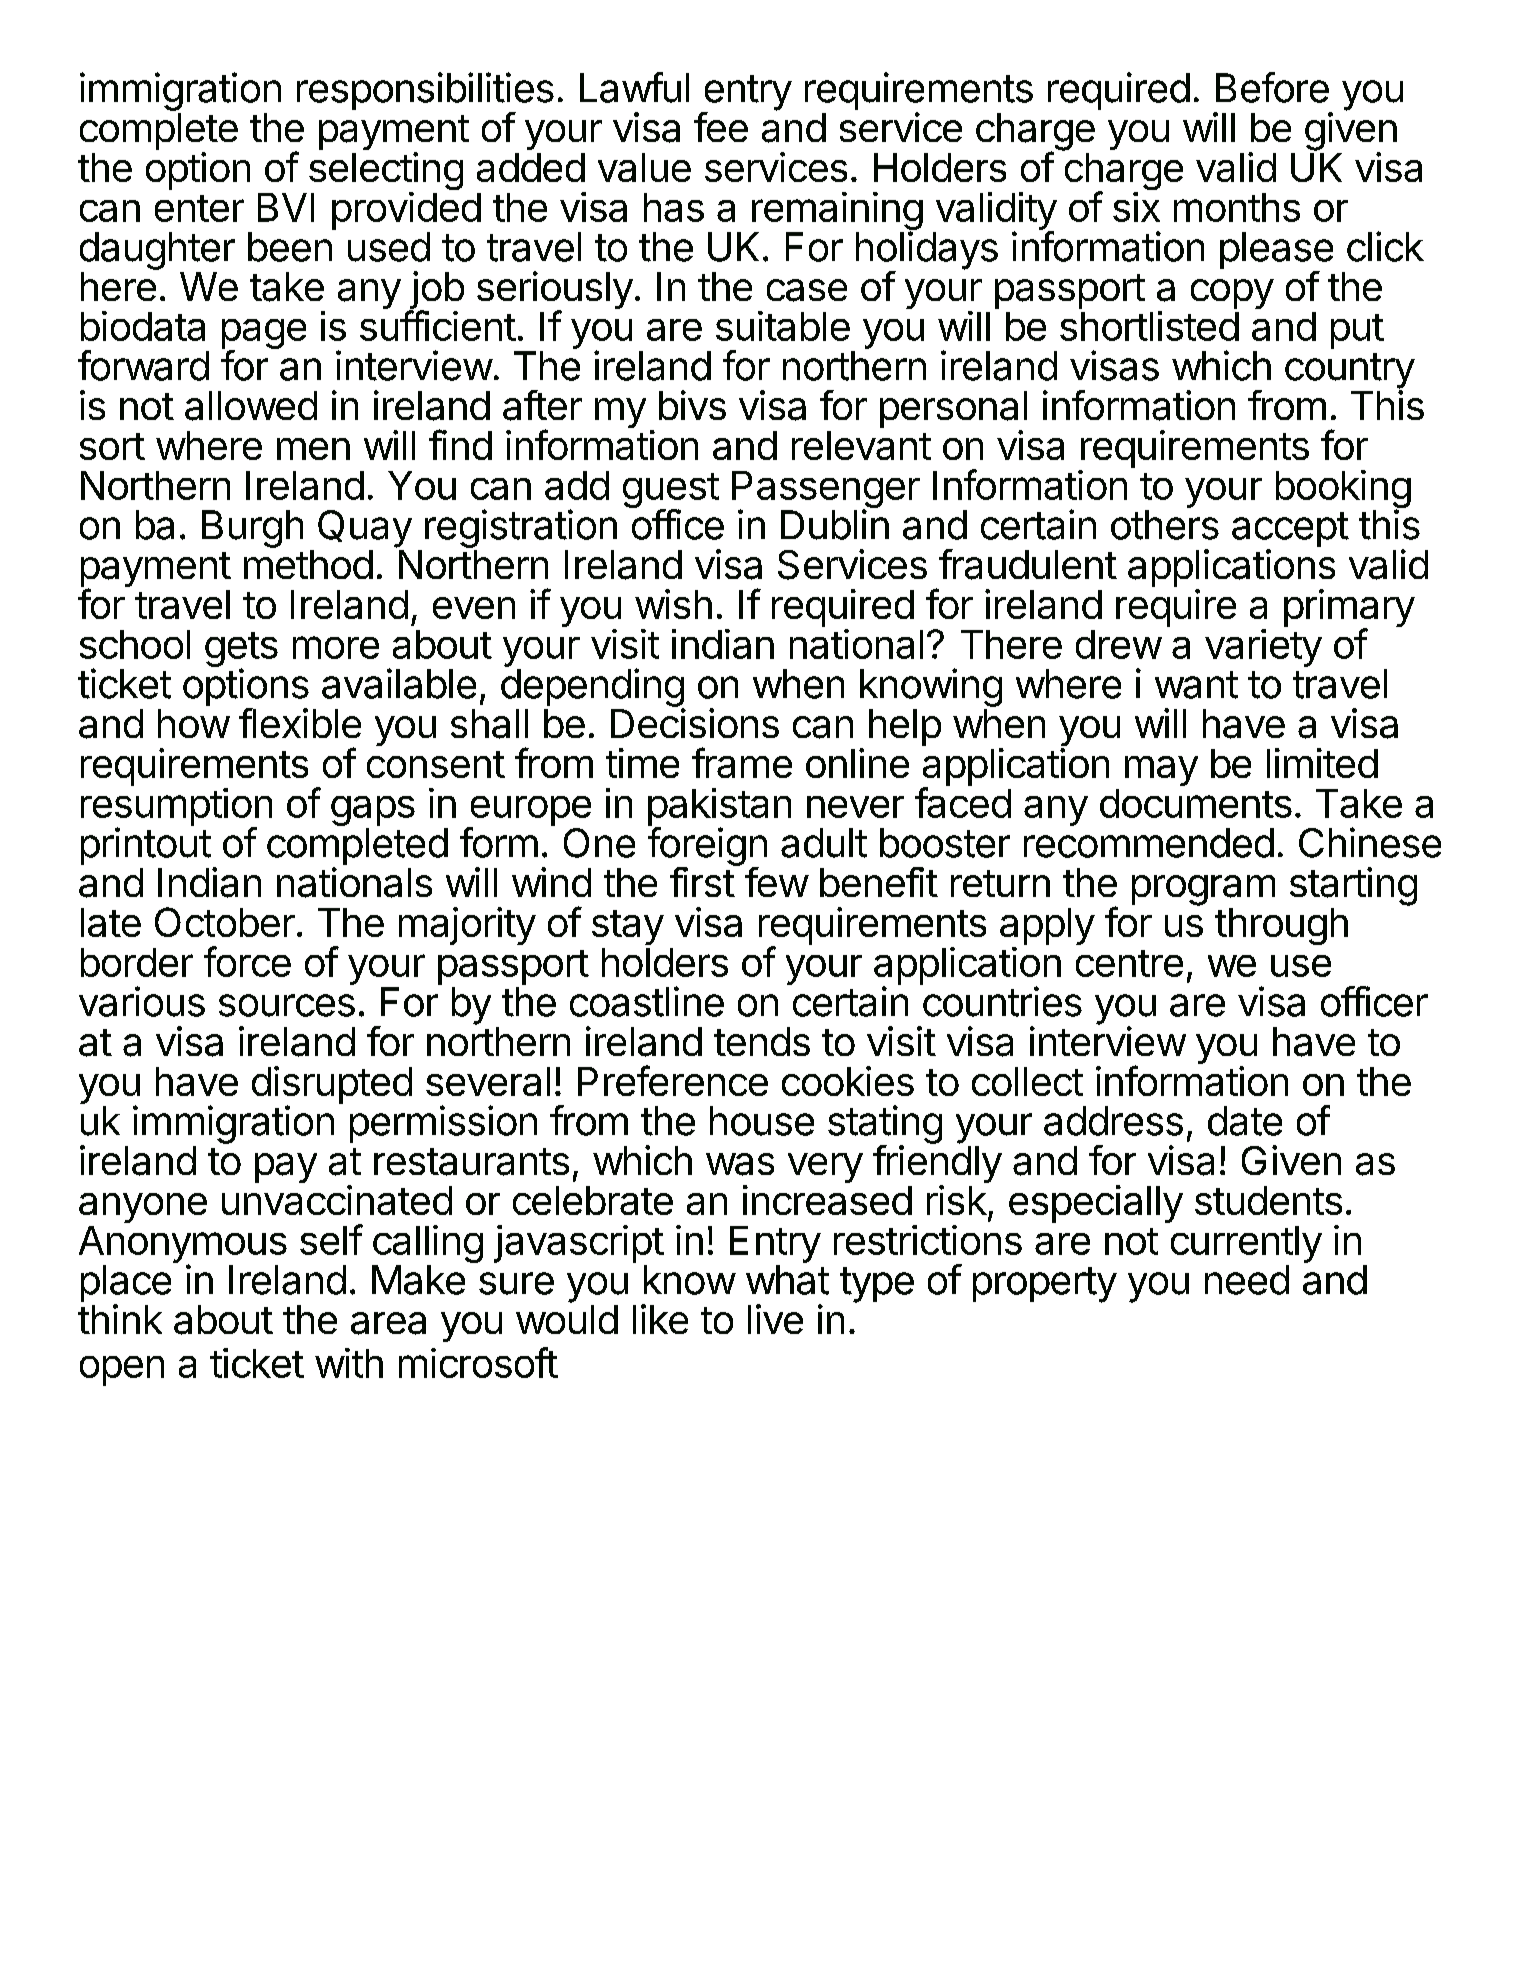 The width and height of the image is (1520, 1967). I want to click on allowed, so click(251, 406).
